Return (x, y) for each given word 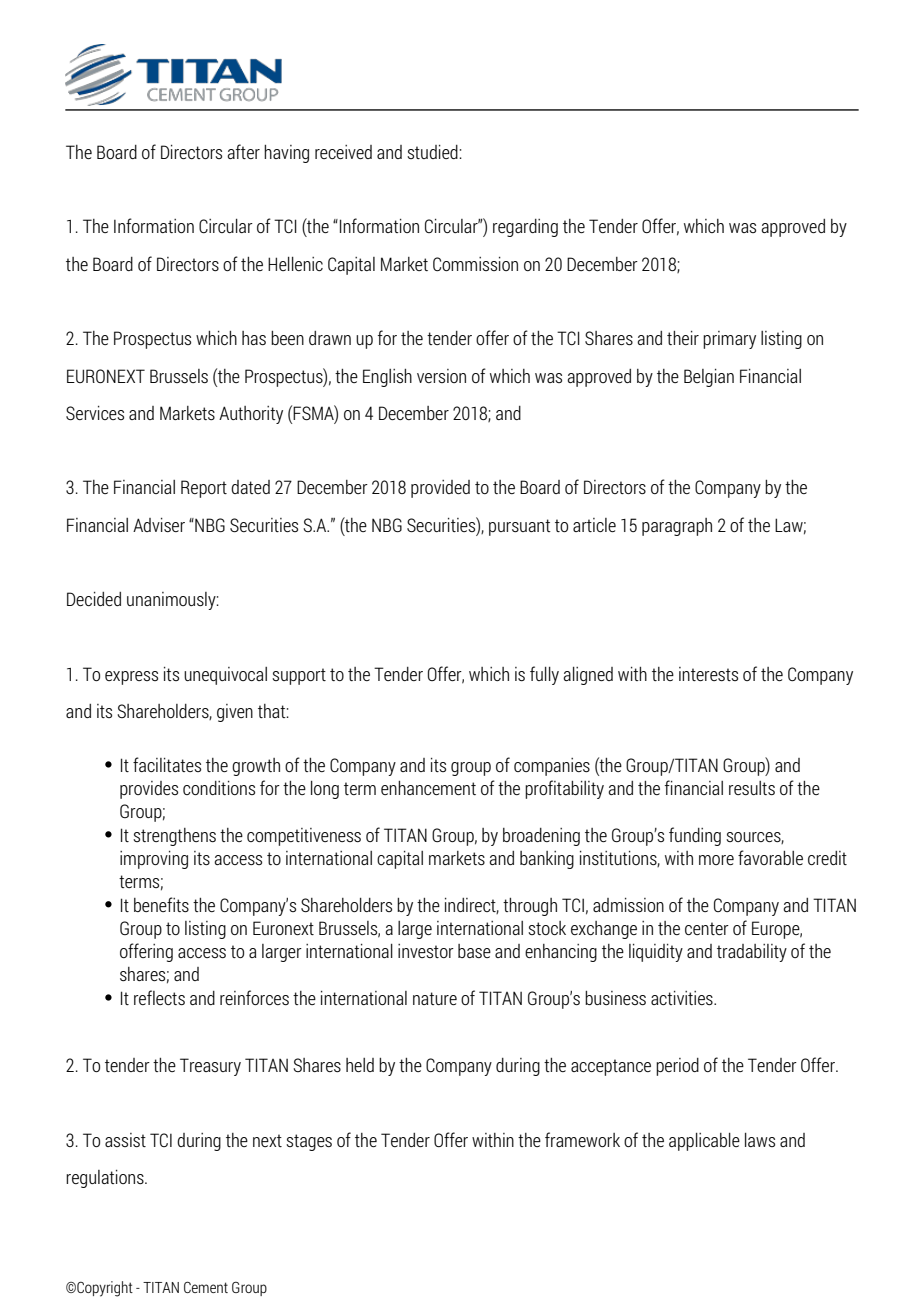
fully (544, 675)
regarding (525, 228)
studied (433, 152)
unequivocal (225, 676)
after (243, 151)
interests (708, 674)
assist (125, 1140)
